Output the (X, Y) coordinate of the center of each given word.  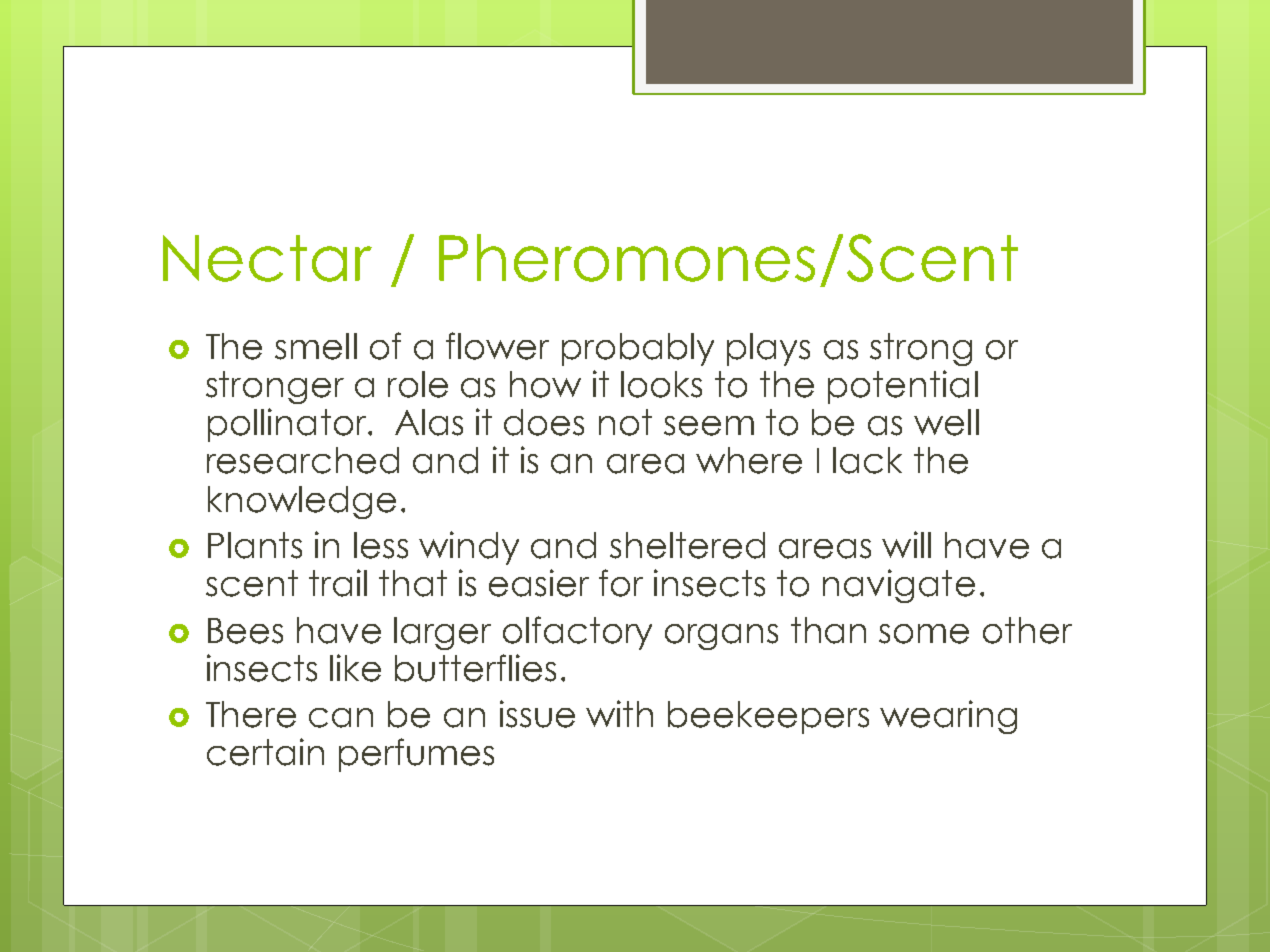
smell (316, 346)
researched (303, 460)
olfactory (577, 633)
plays (768, 349)
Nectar (267, 258)
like (355, 668)
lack (867, 460)
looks (661, 384)
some (924, 634)
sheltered (687, 545)
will (906, 544)
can (341, 718)
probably (638, 349)
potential (903, 387)
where (749, 460)
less (381, 545)
